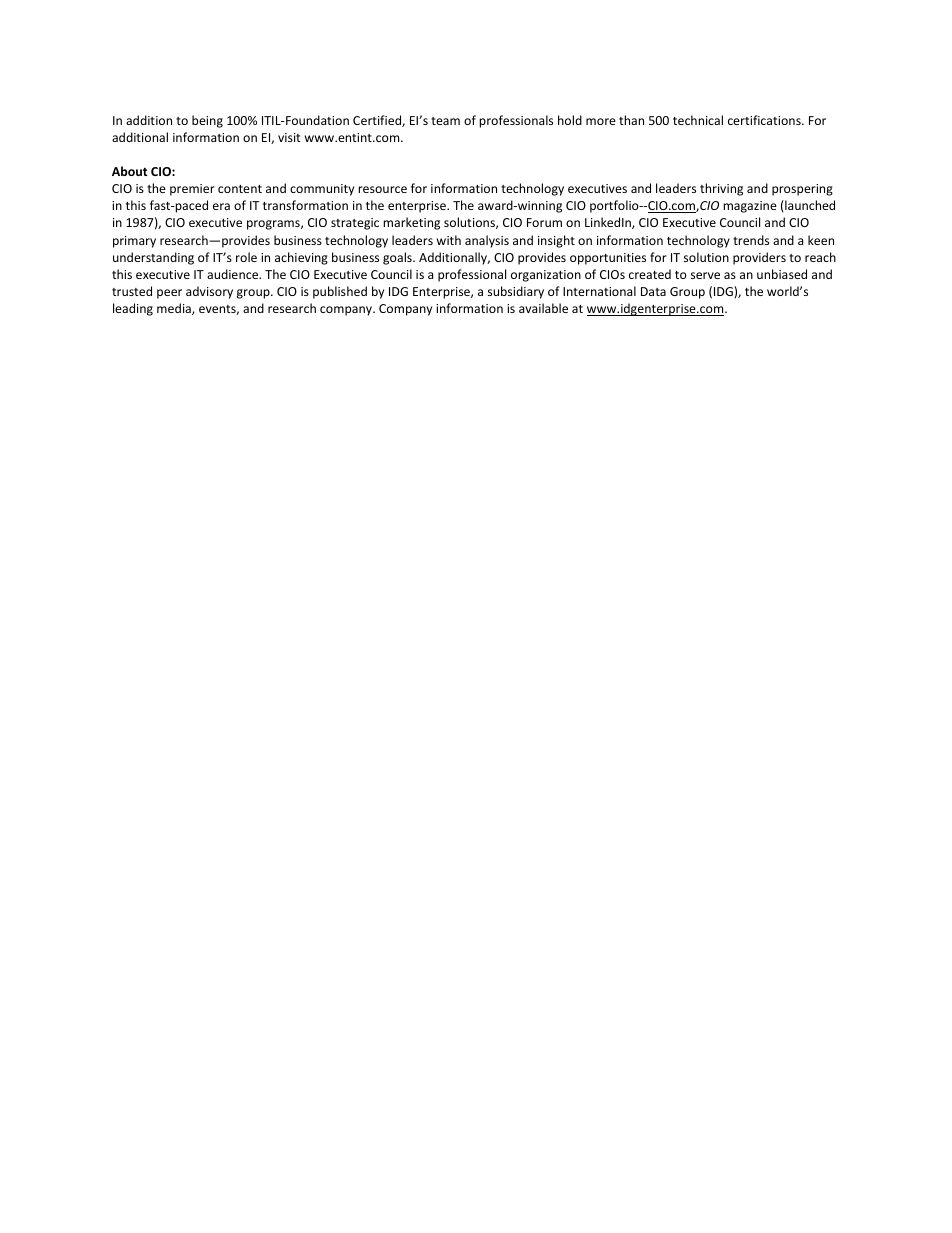 This image has width=952, height=1233. Describe the element at coordinates (134, 242) in the image. I see `primary` at that location.
